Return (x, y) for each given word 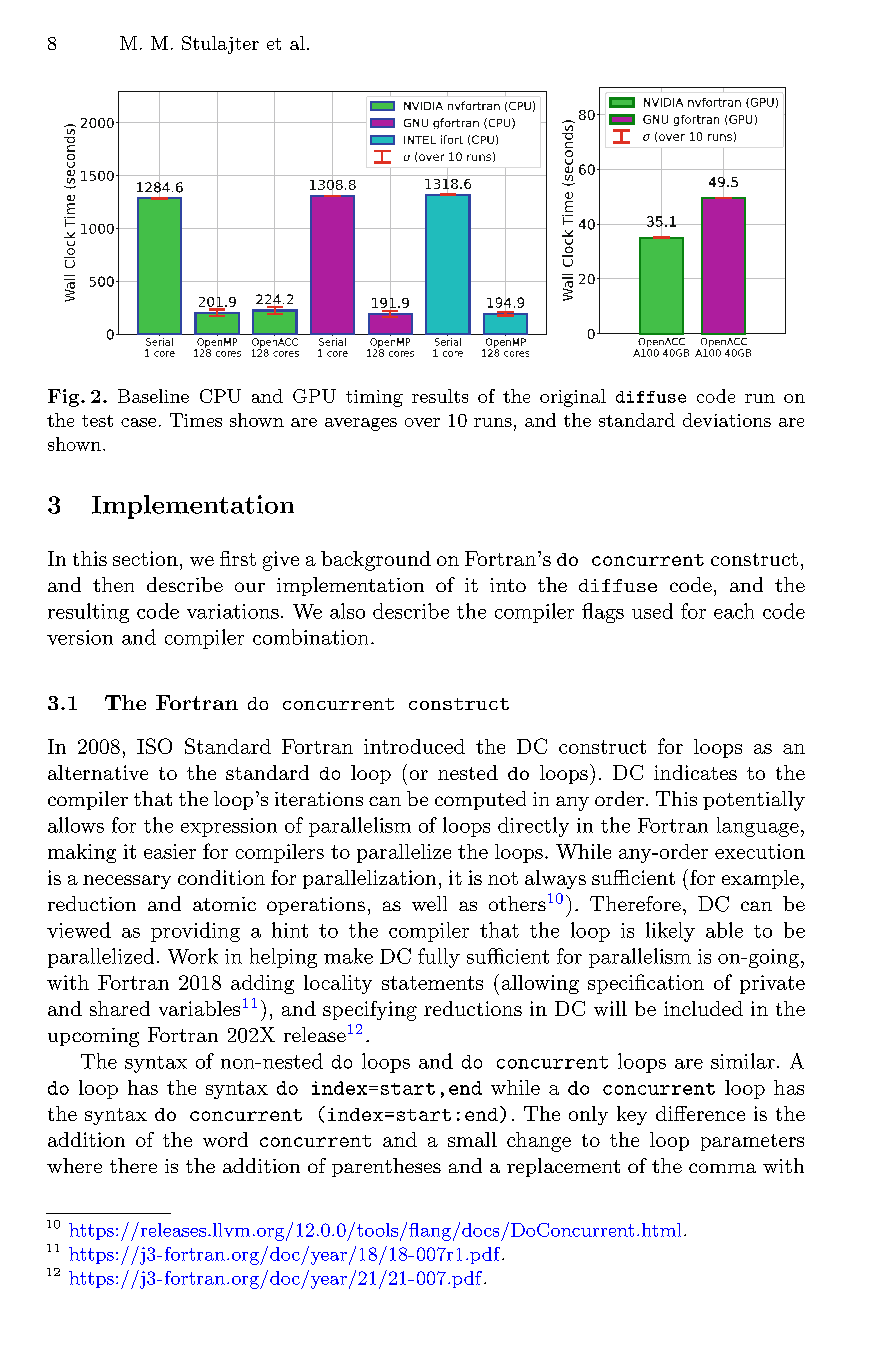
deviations (727, 420)
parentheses (386, 1167)
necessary (127, 882)
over (422, 422)
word (225, 1139)
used (652, 611)
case (138, 422)
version (80, 637)
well (429, 903)
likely (670, 932)
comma (722, 1168)
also (347, 611)
